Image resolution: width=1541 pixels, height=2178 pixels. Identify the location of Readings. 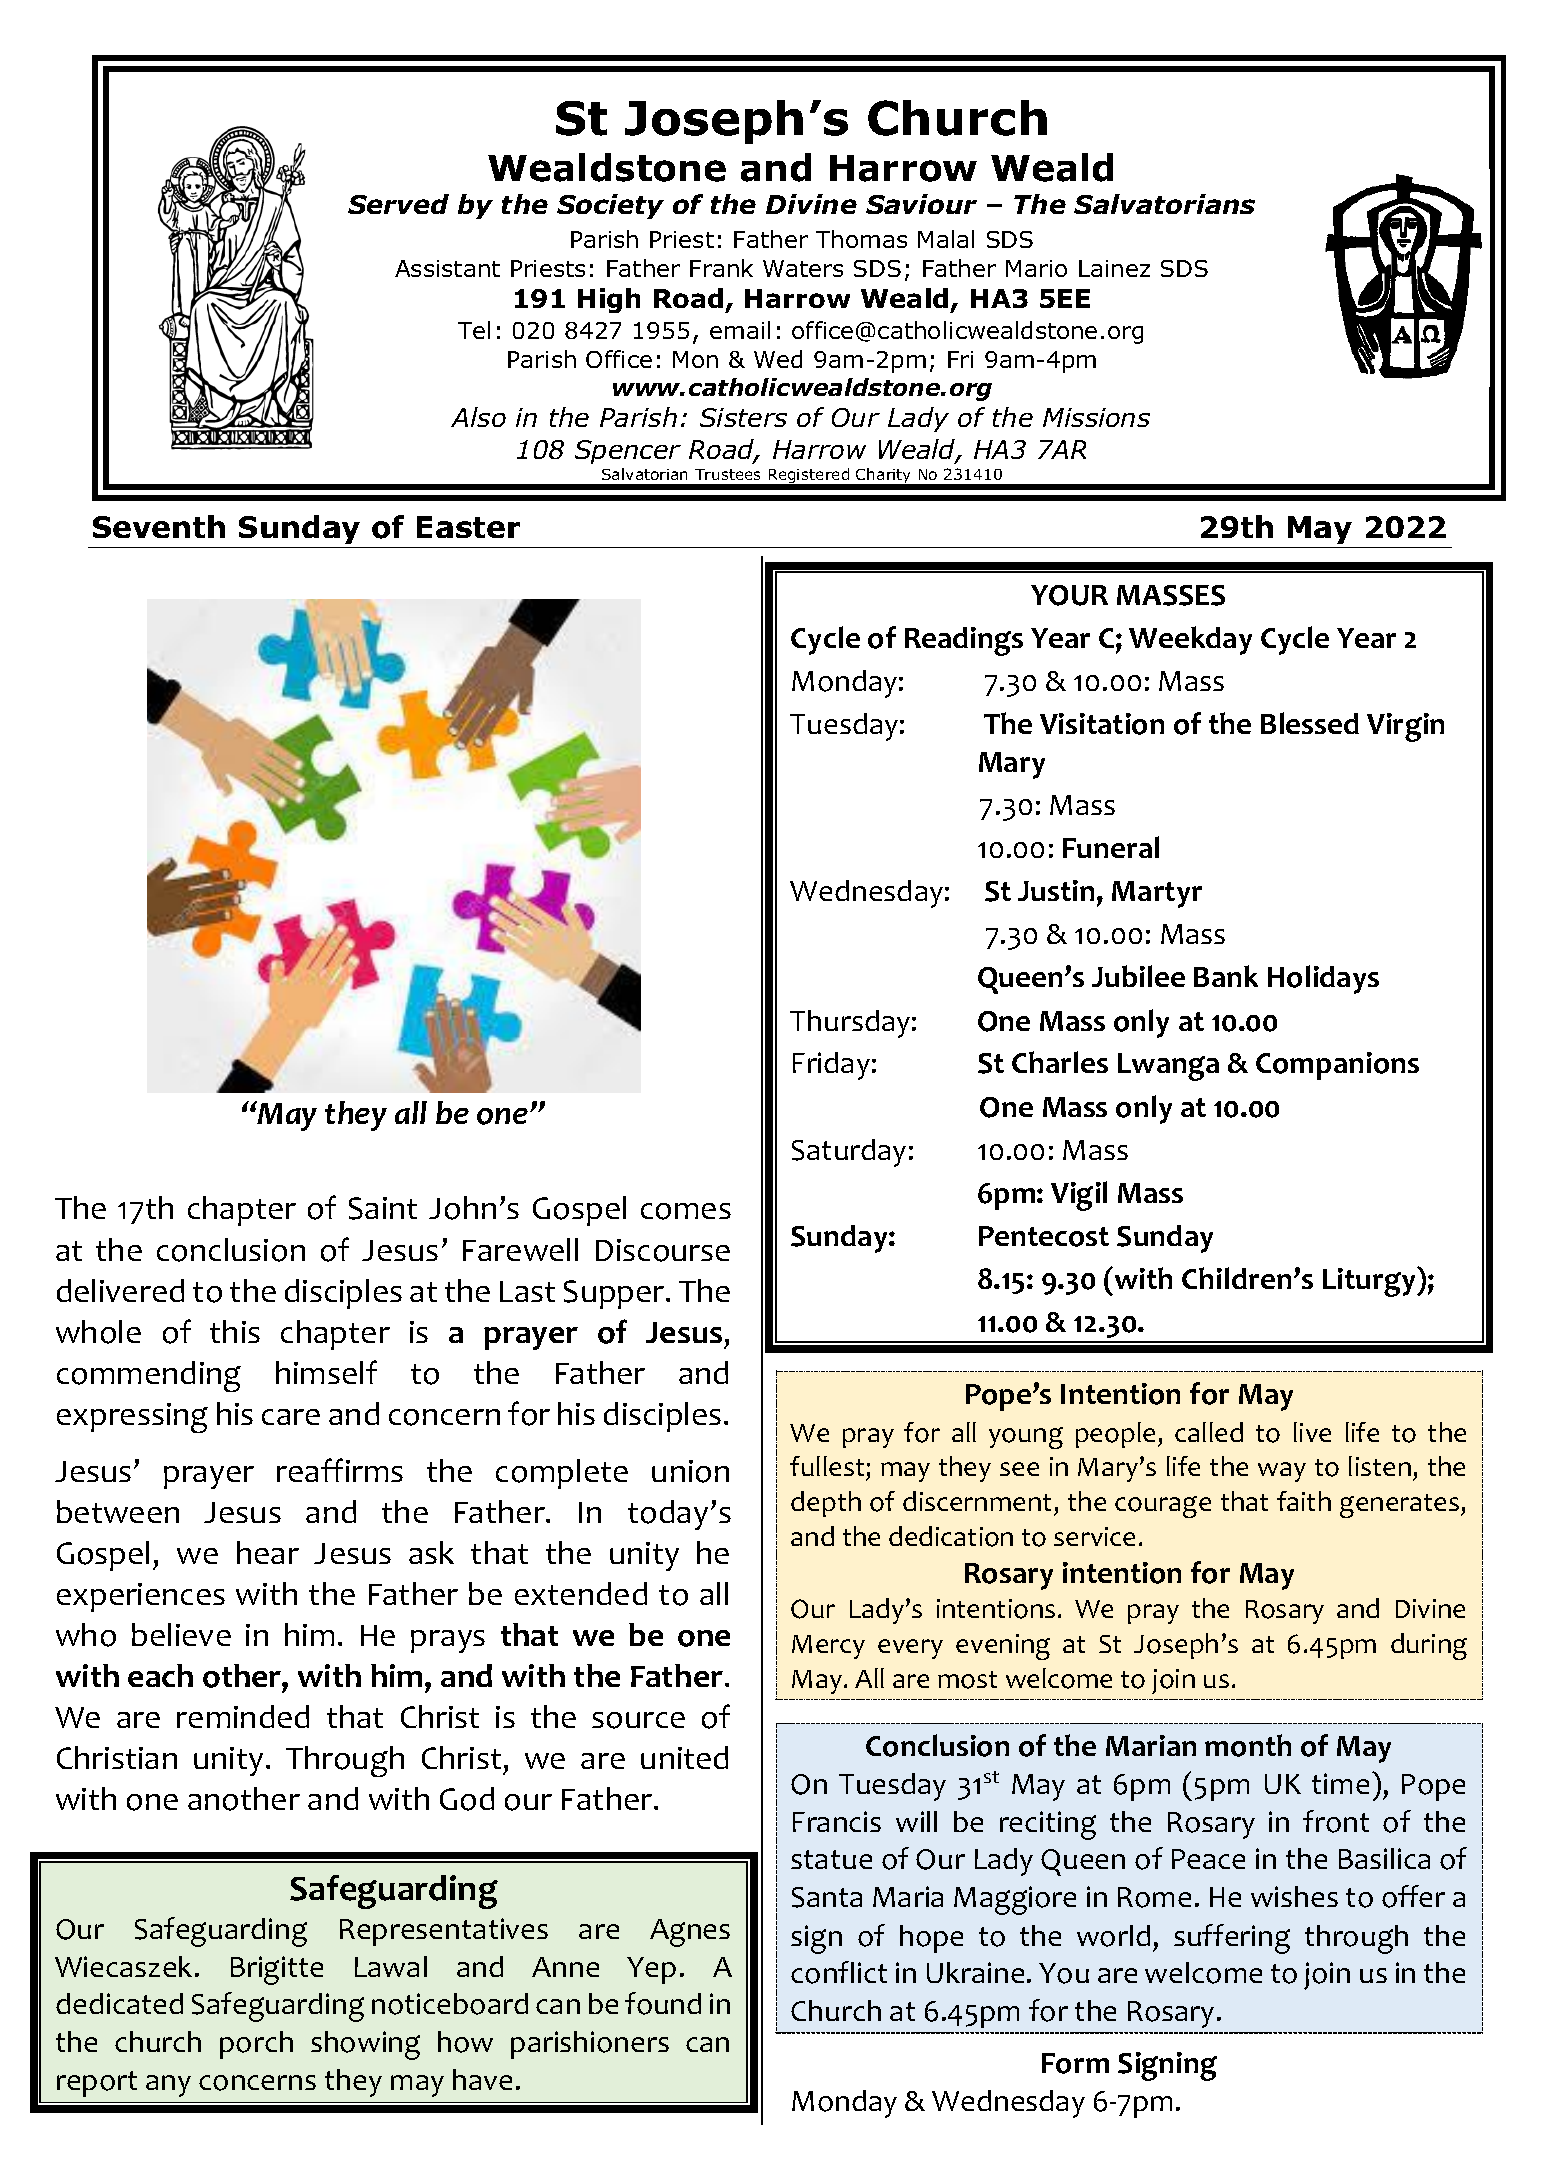
(964, 641).
